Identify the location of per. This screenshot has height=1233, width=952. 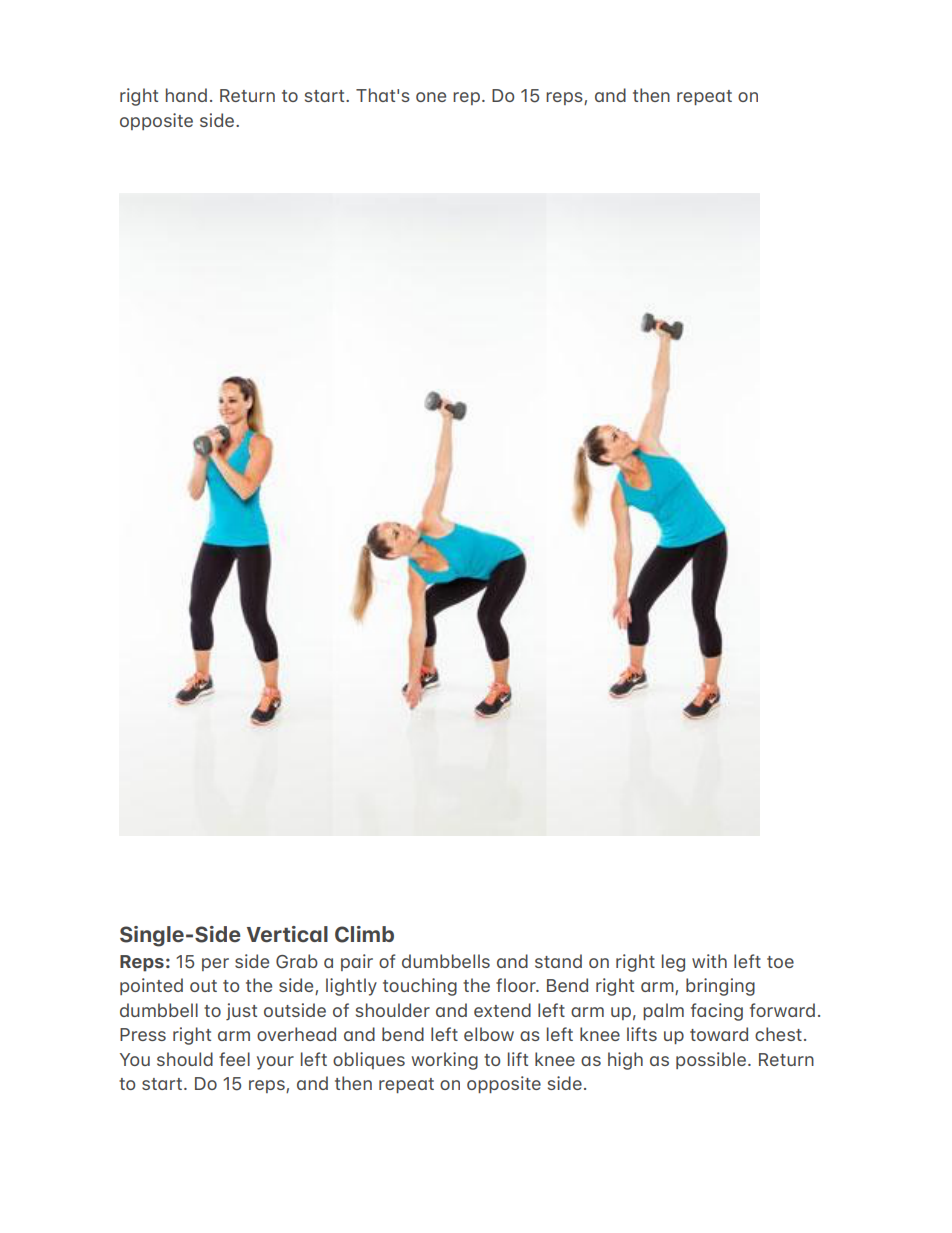
(215, 964).
